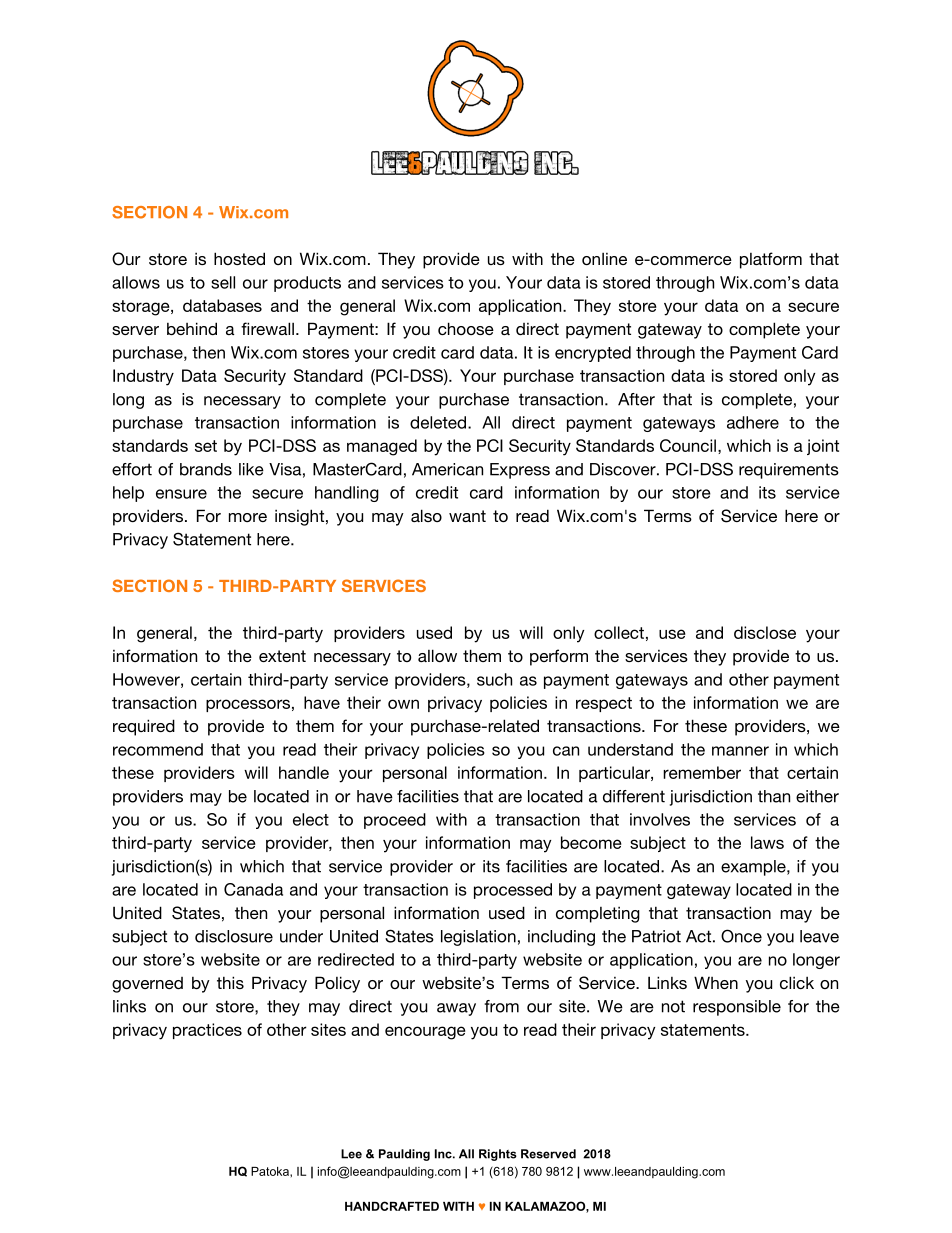 This page has height=1233, width=952. Describe the element at coordinates (467, 516) in the page. I see `want` at that location.
